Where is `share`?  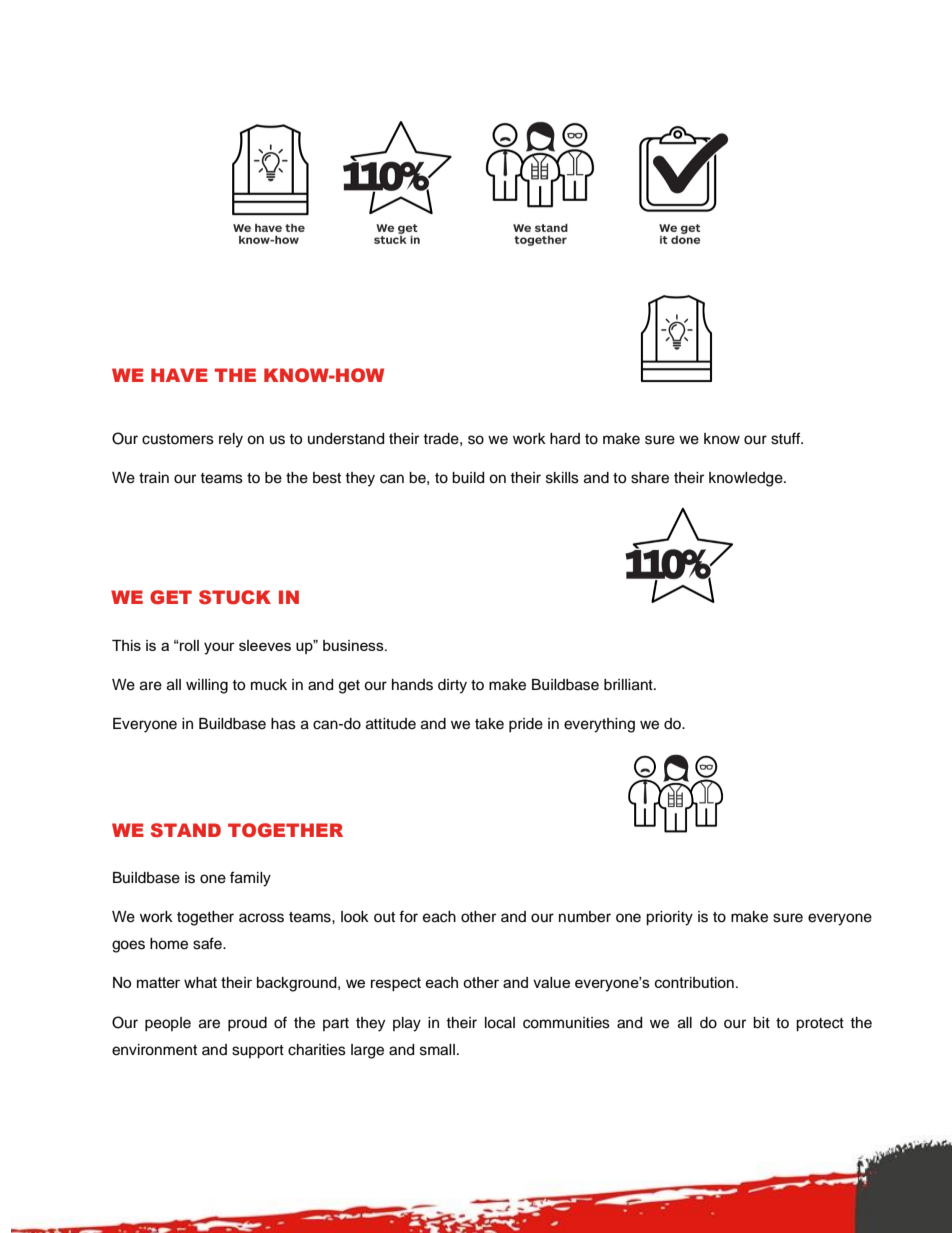
share is located at coordinates (650, 478).
